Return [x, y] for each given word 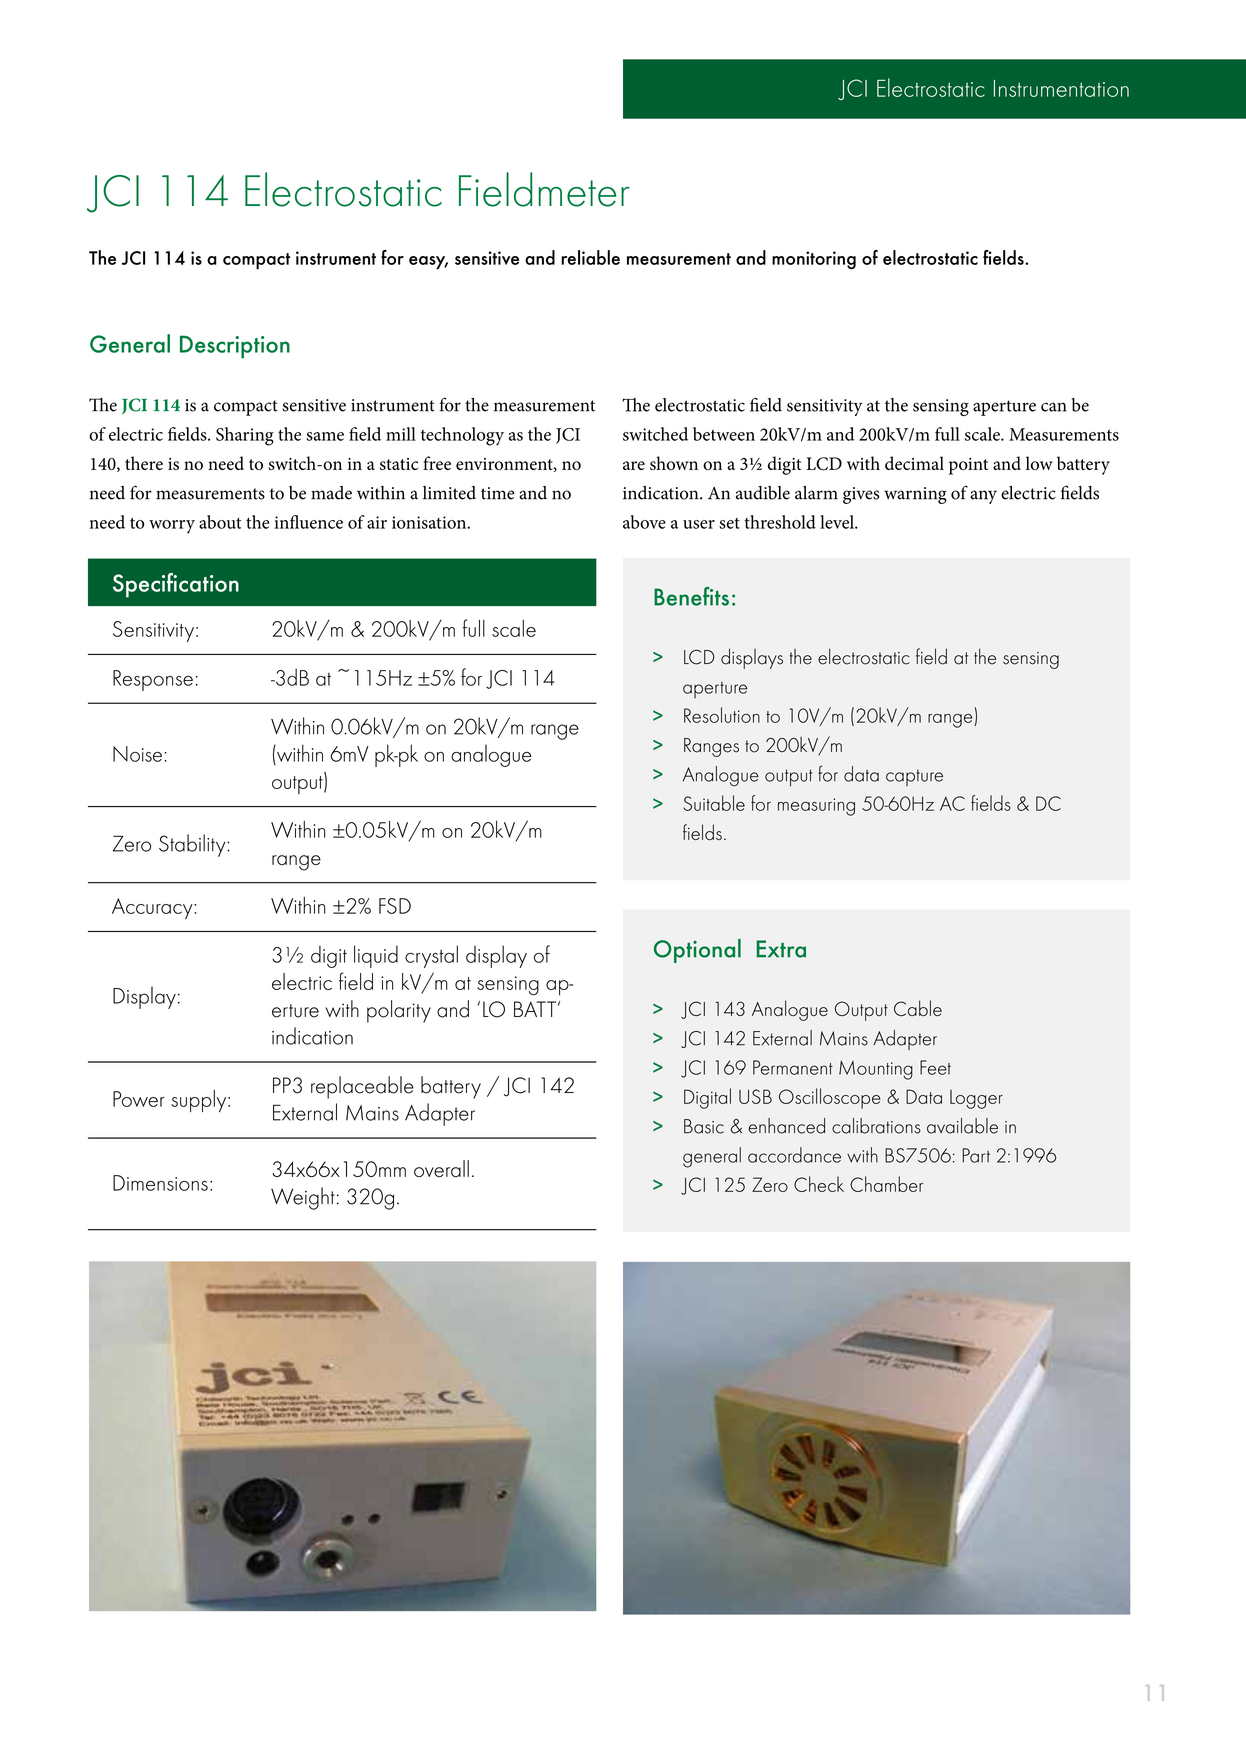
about [220, 522]
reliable [590, 257]
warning [915, 495]
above [644, 522]
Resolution [722, 715]
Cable [918, 1008]
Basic [704, 1126]
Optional [697, 951]
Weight [303, 1198]
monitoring [814, 260]
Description [235, 347]
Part [976, 1155]
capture [914, 777]
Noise [137, 754]
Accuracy [153, 908]
